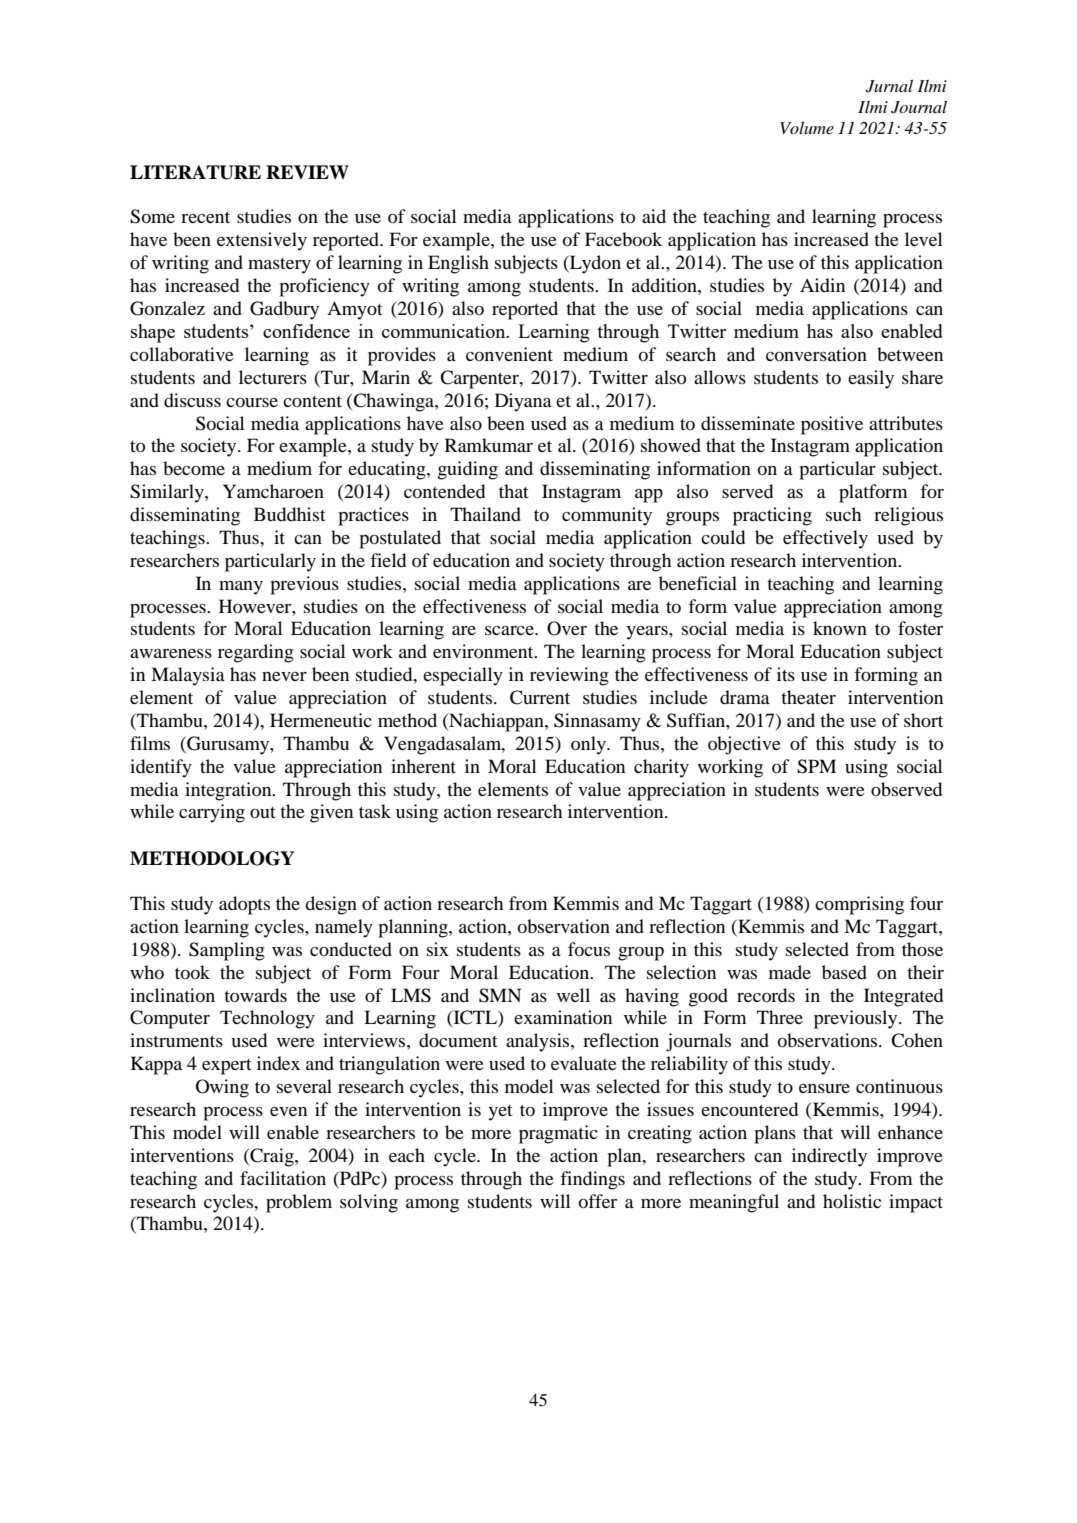 This page has height=1523, width=1077. What do you see at coordinates (829, 1157) in the page?
I see `indirectly` at bounding box center [829, 1157].
